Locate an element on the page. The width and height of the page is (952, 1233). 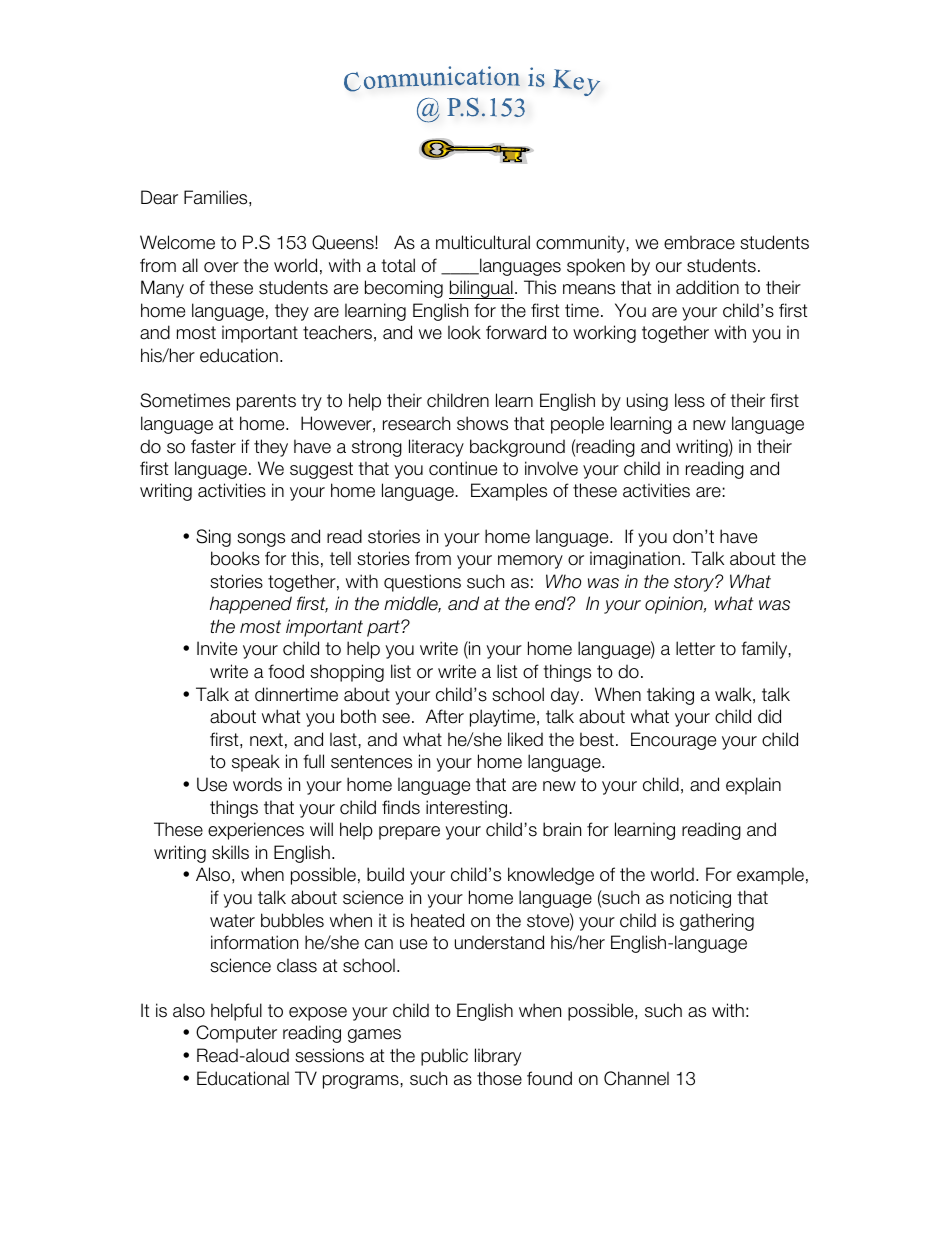
interesting is located at coordinates (466, 809).
